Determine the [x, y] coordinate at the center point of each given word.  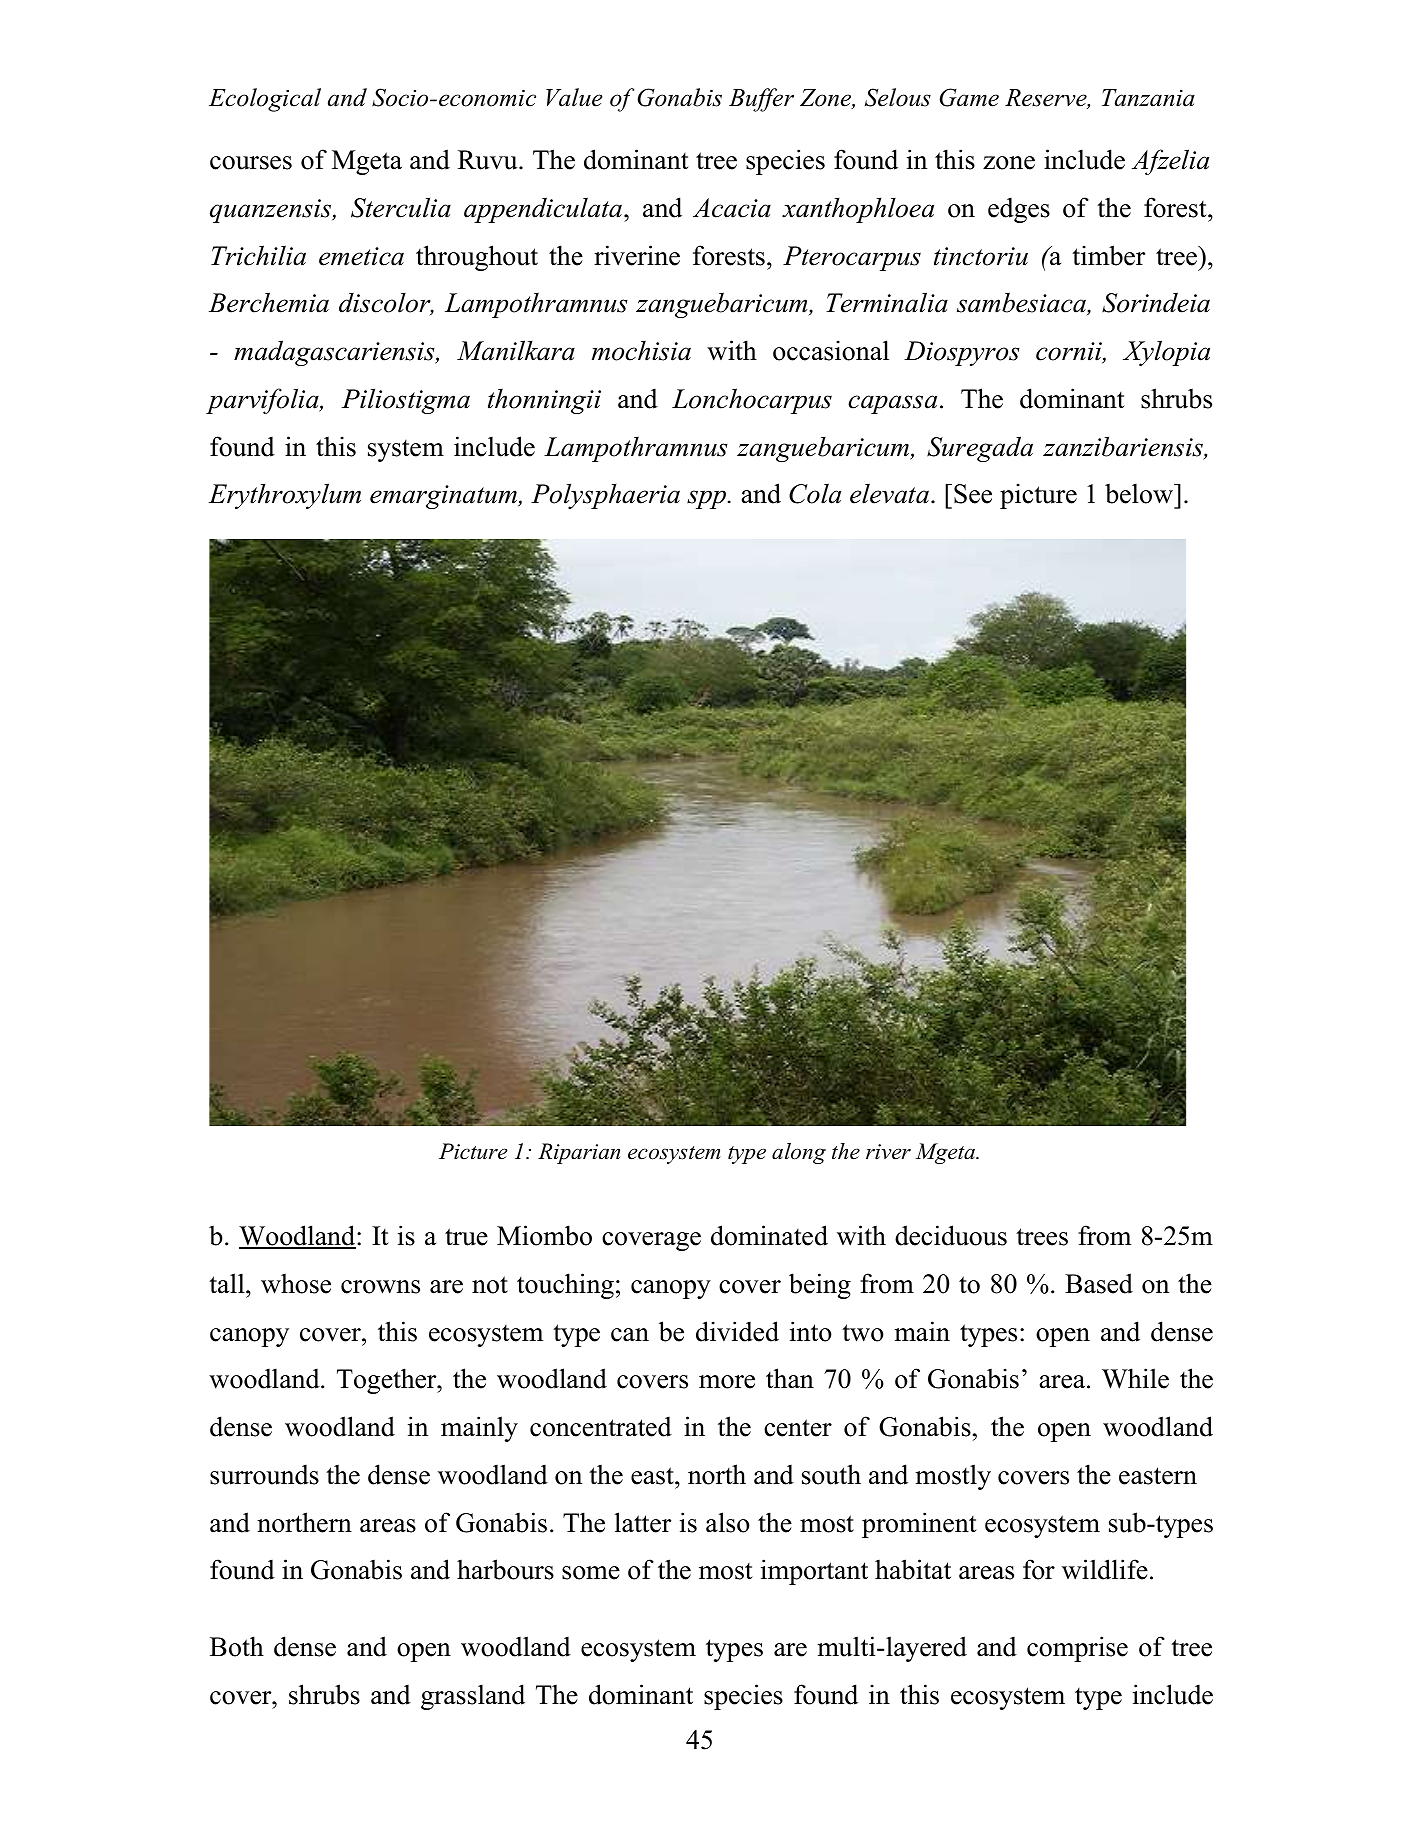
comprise [1077, 1649]
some [591, 1573]
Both [237, 1646]
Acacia [732, 208]
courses [251, 163]
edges [1019, 210]
